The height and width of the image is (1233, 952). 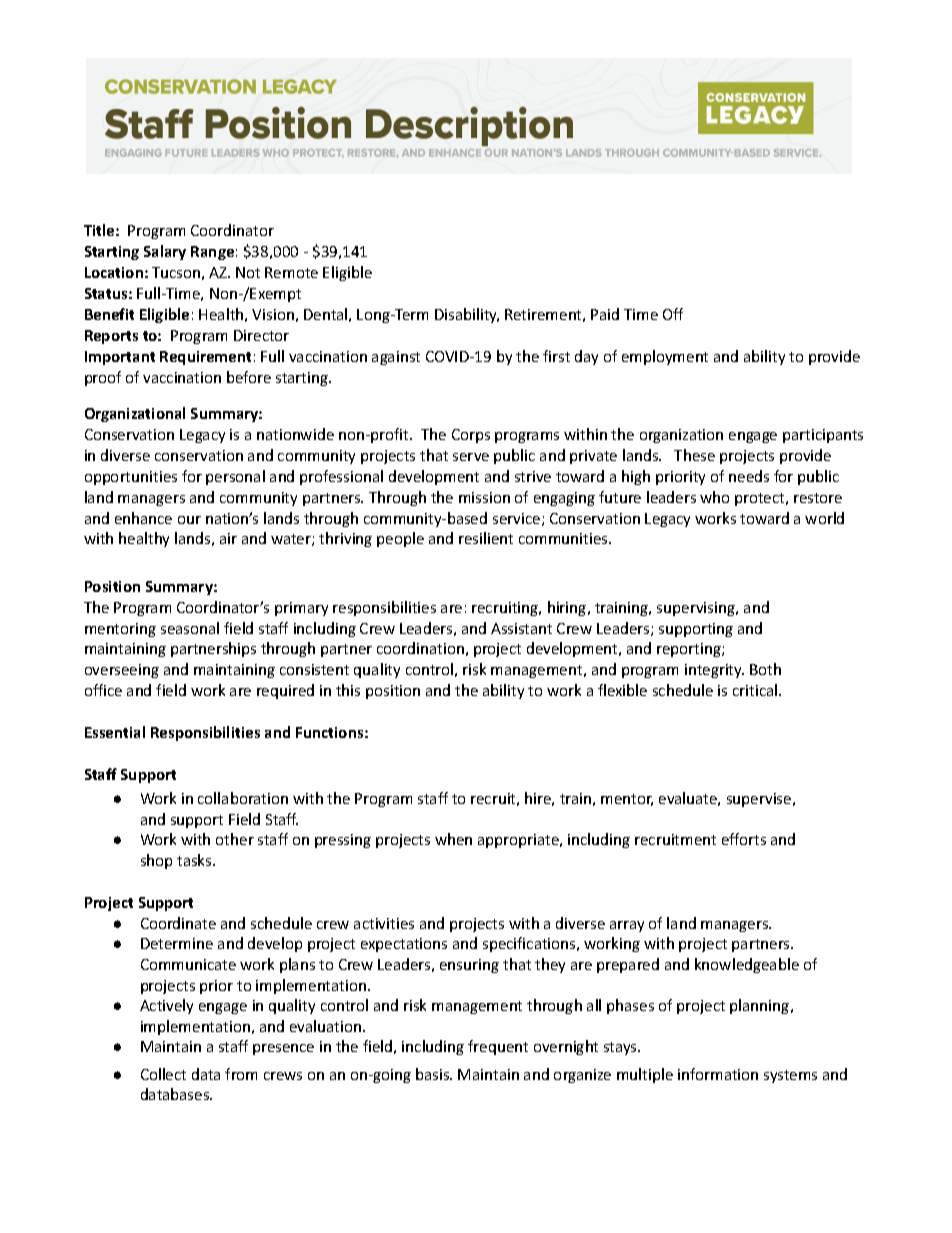 What do you see at coordinates (486, 538) in the image?
I see `resilient` at bounding box center [486, 538].
